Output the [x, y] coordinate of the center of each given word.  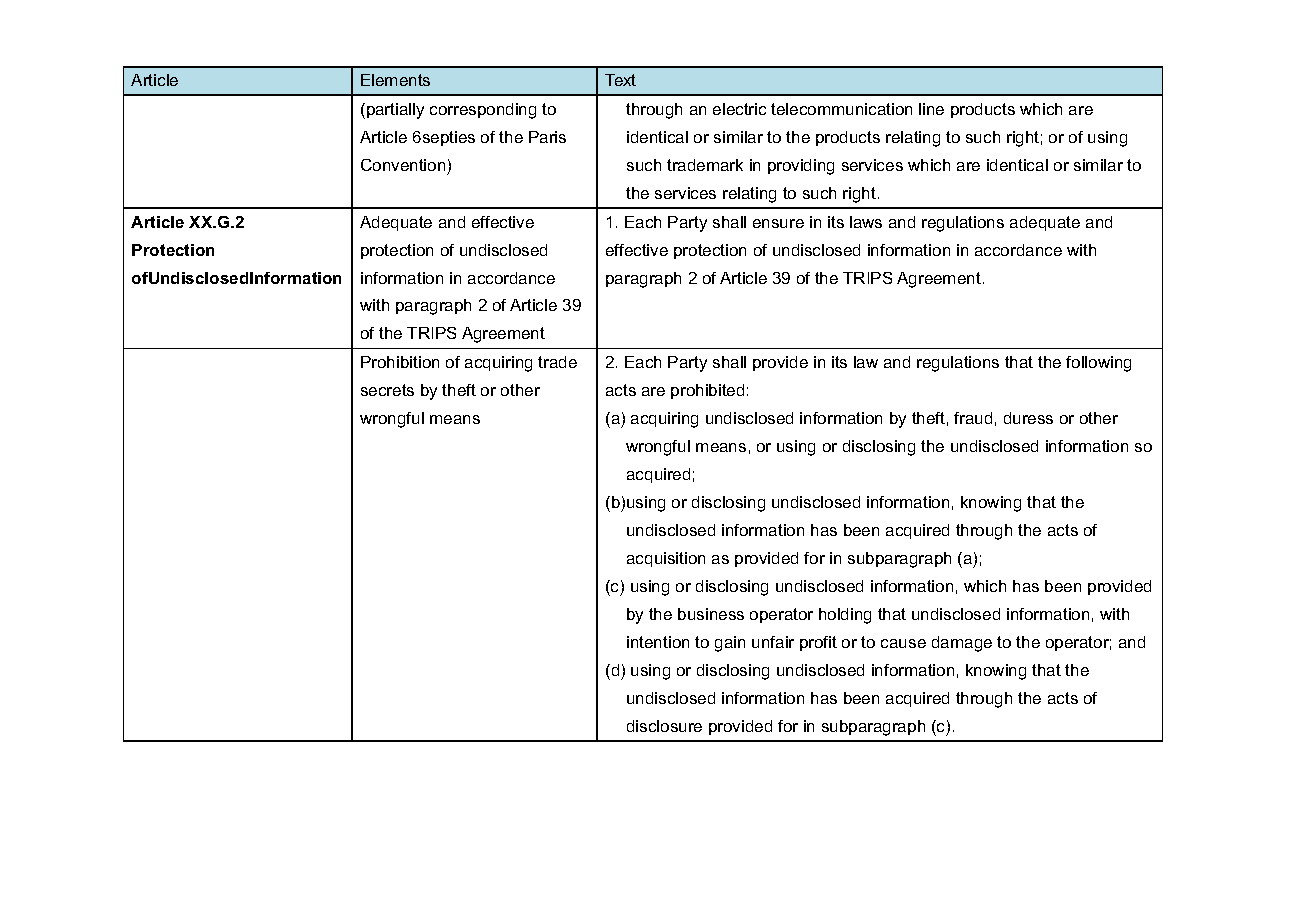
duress [1028, 418]
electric [739, 109]
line [931, 109]
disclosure [664, 726]
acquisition [666, 559]
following [1098, 364]
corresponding [483, 111]
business [711, 614]
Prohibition [400, 362]
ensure [778, 223]
